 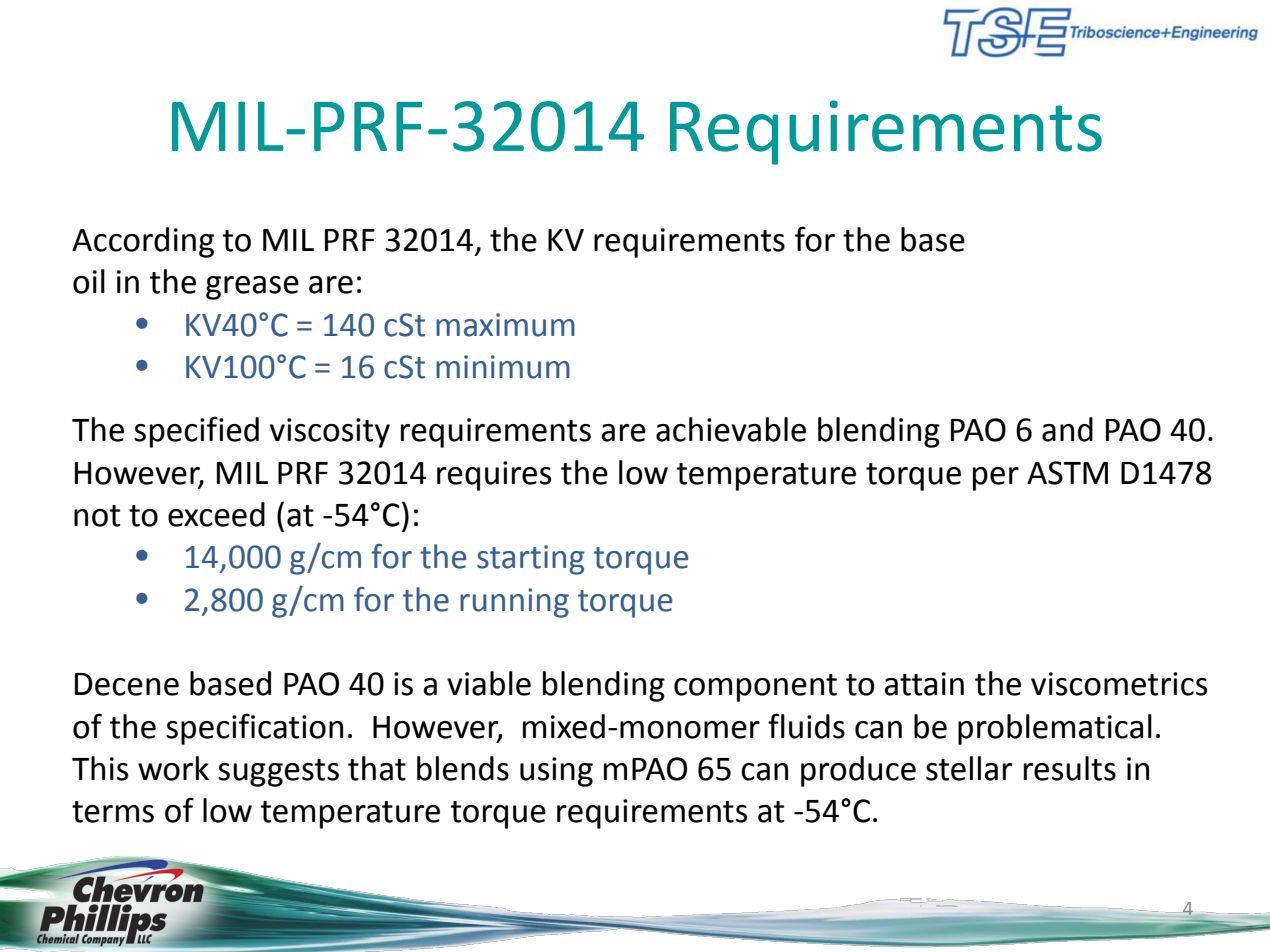 I want to click on According, so click(x=143, y=242).
